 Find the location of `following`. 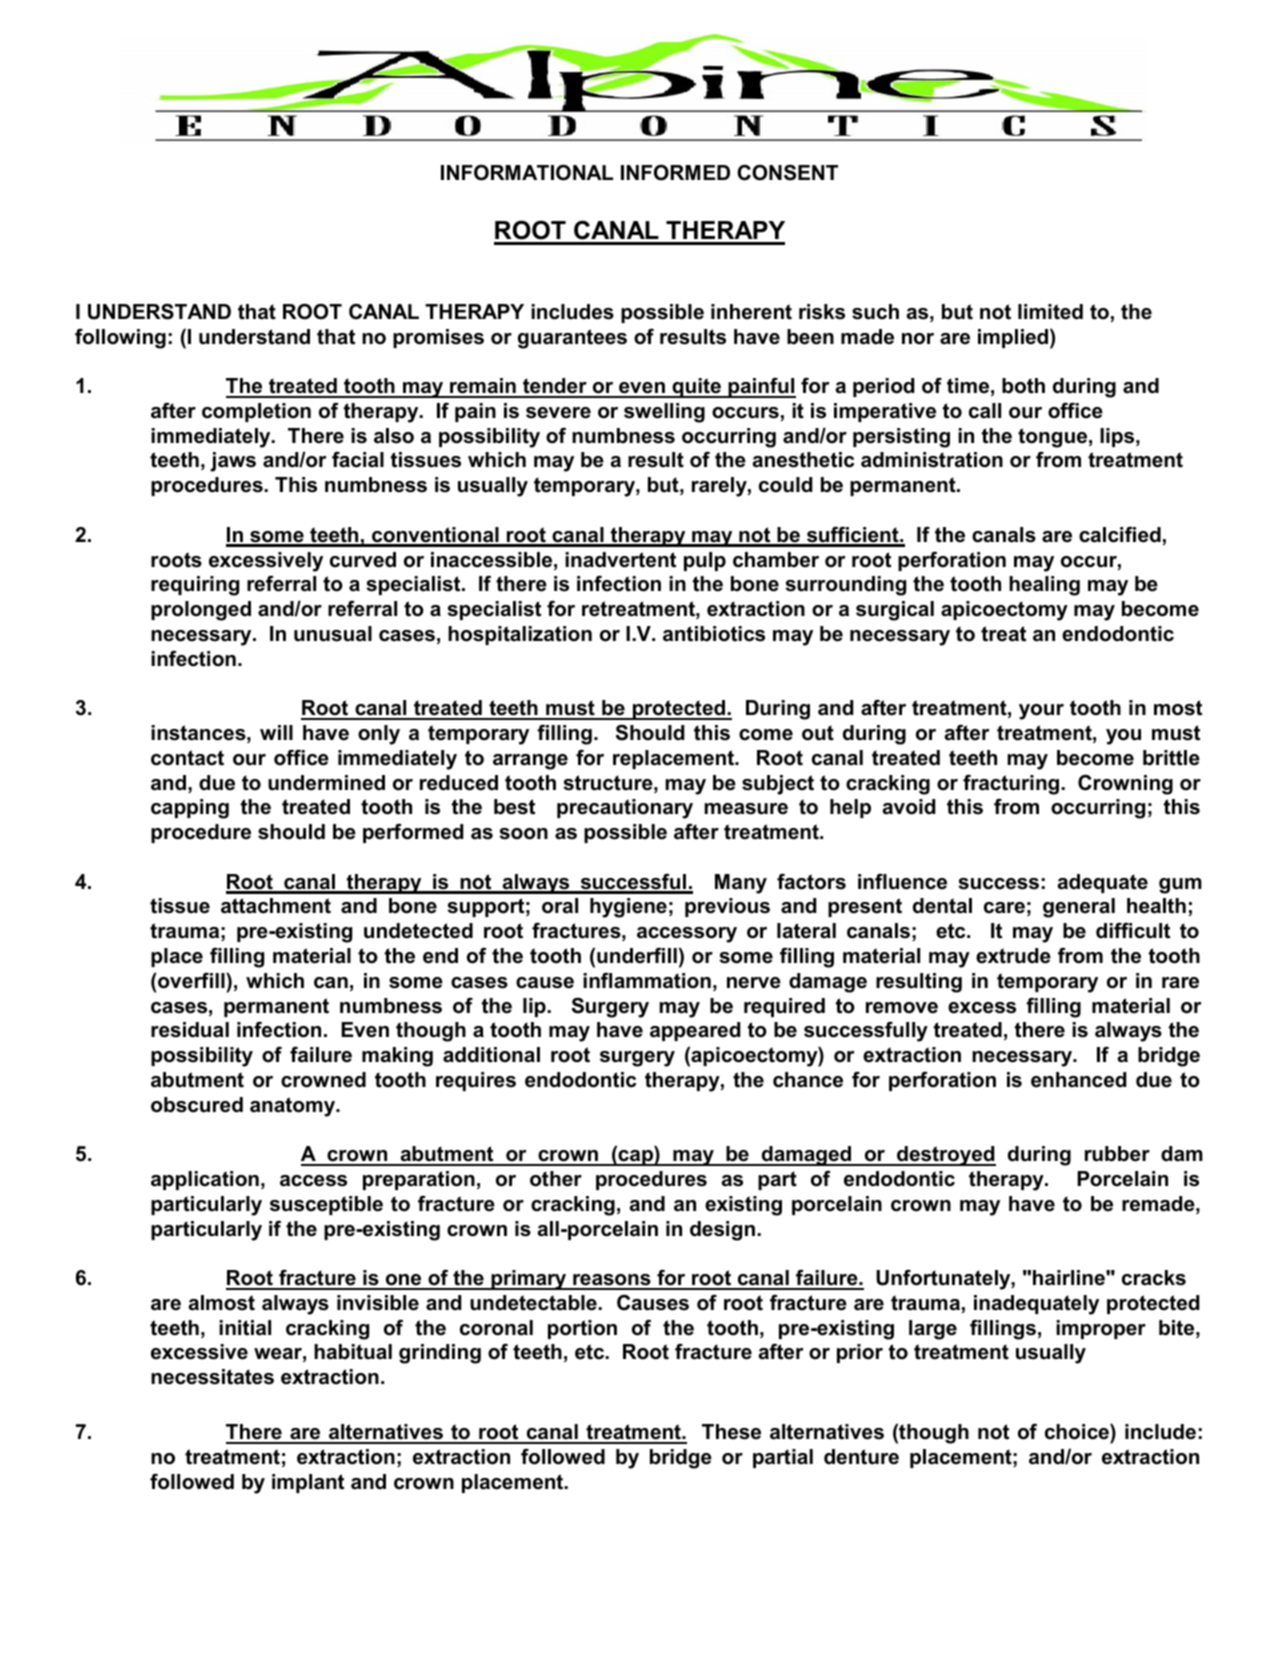

following is located at coordinates (120, 339).
